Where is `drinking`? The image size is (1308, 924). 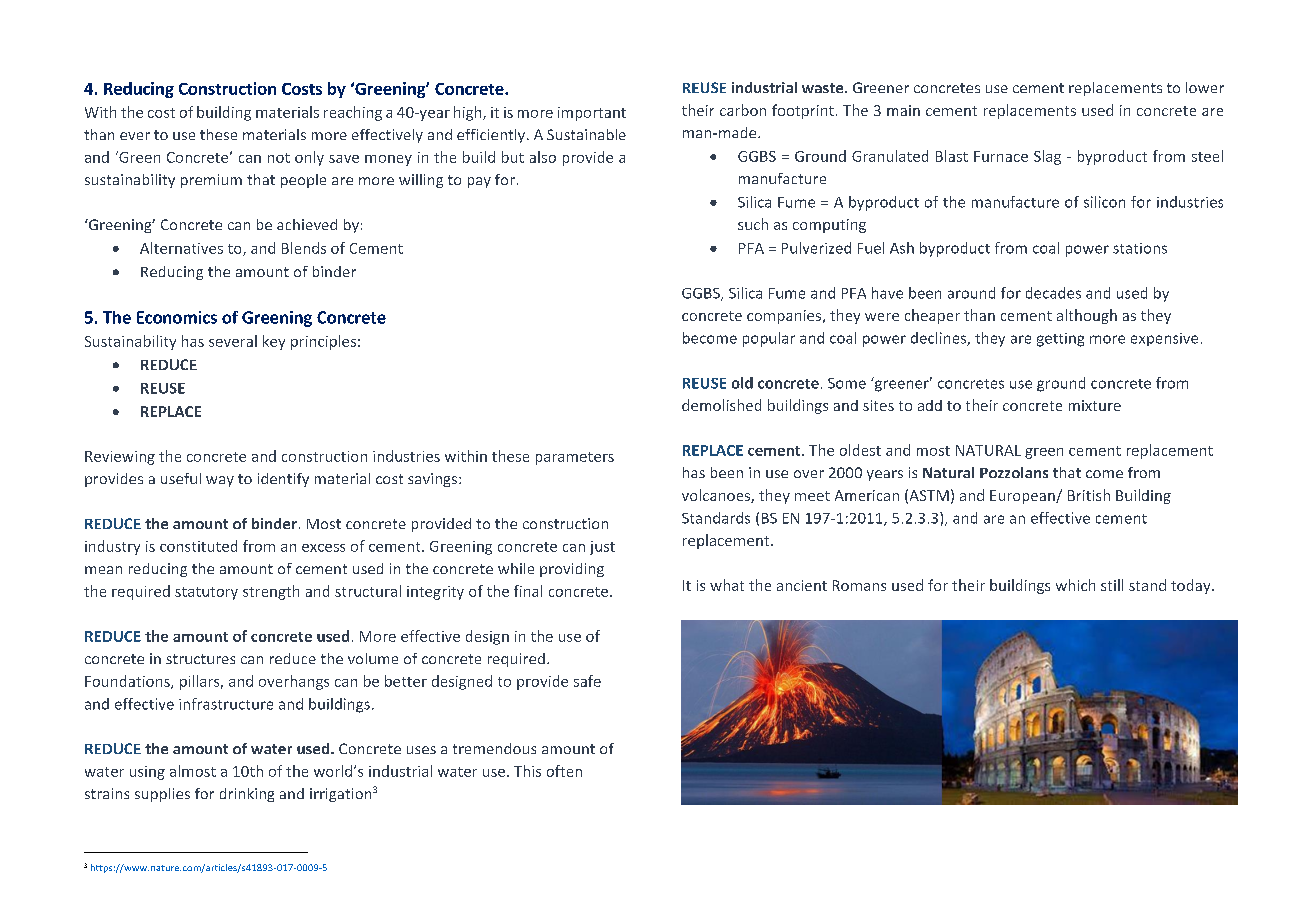 drinking is located at coordinates (247, 795).
